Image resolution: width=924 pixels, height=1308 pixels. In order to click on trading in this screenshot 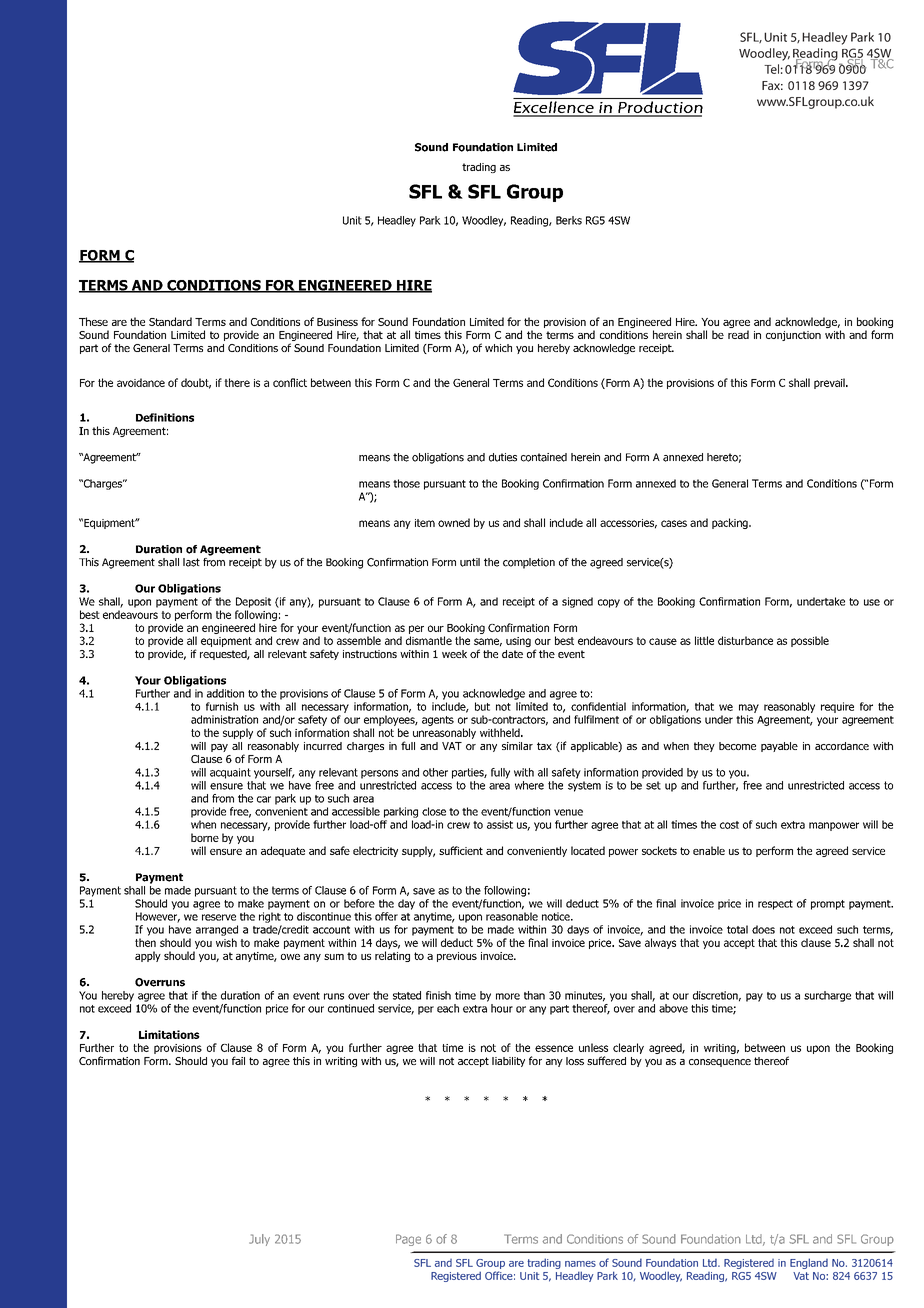, I will do `click(479, 168)`.
